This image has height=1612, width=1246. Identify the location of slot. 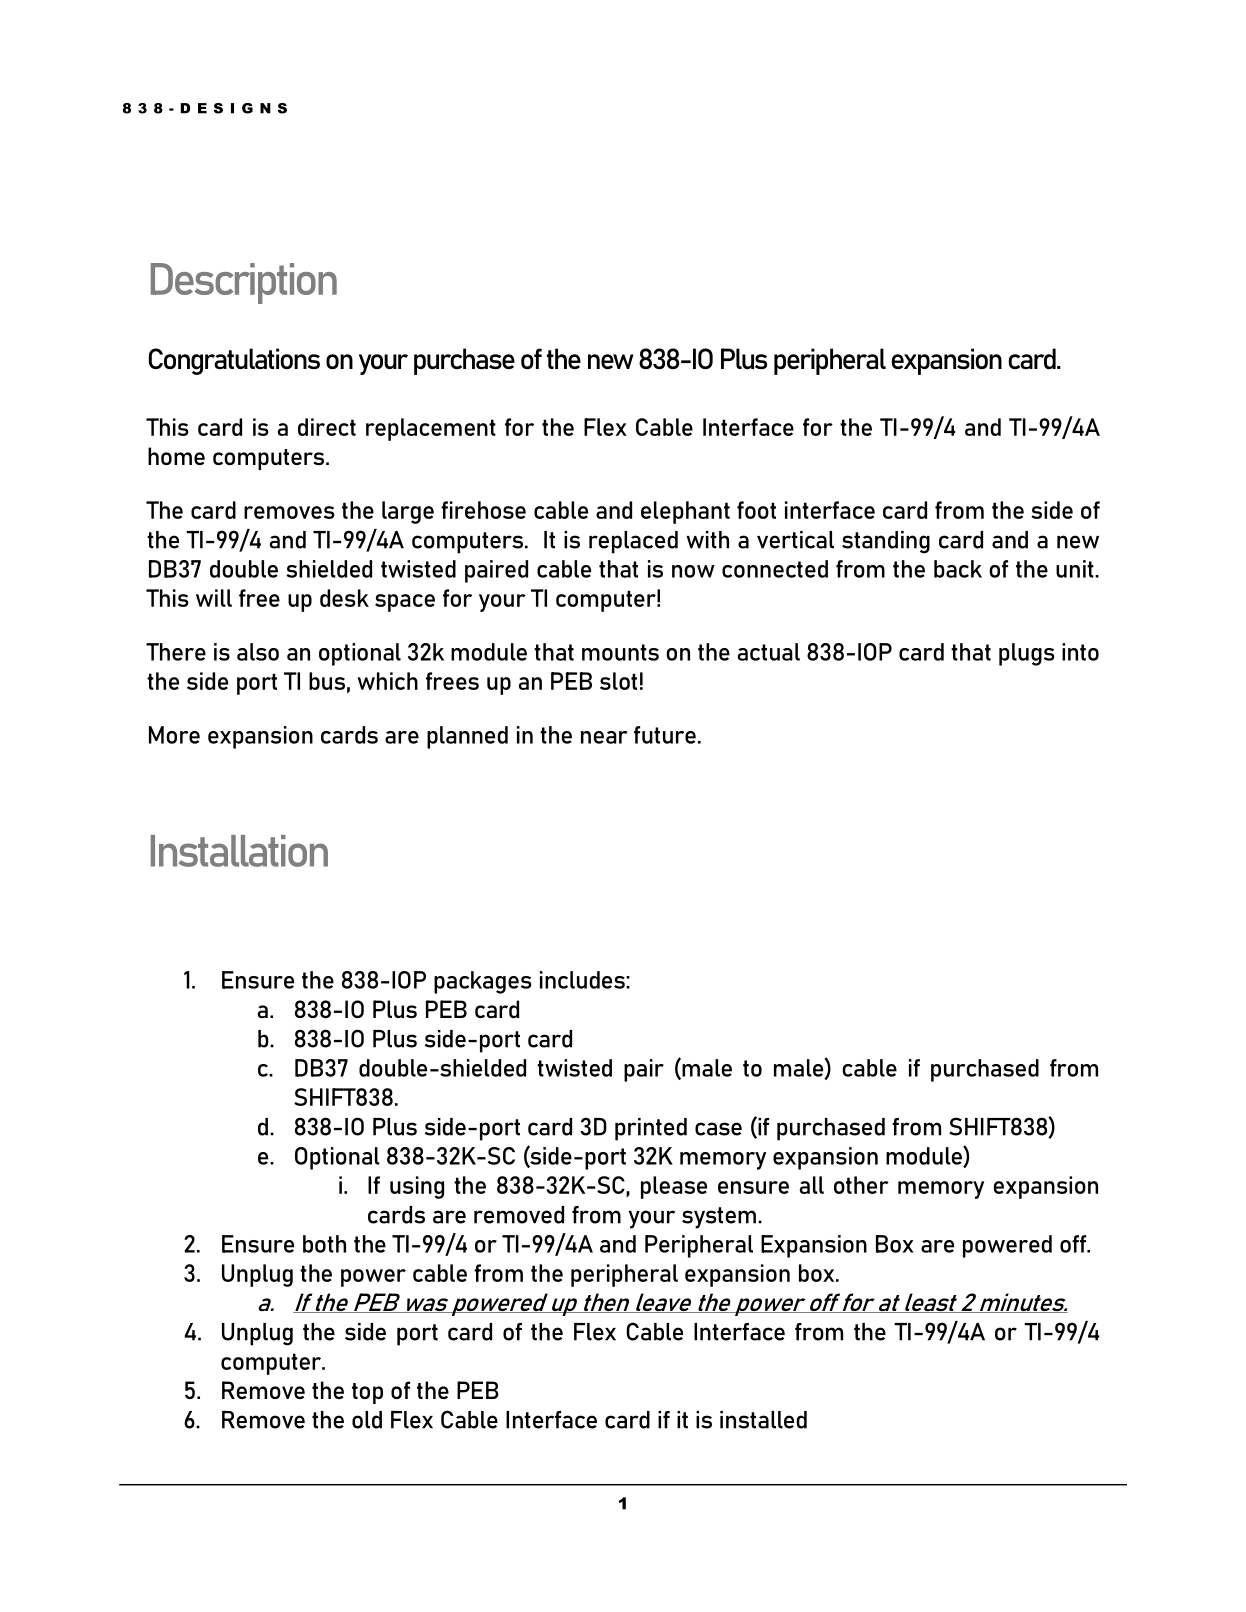
(618, 681).
